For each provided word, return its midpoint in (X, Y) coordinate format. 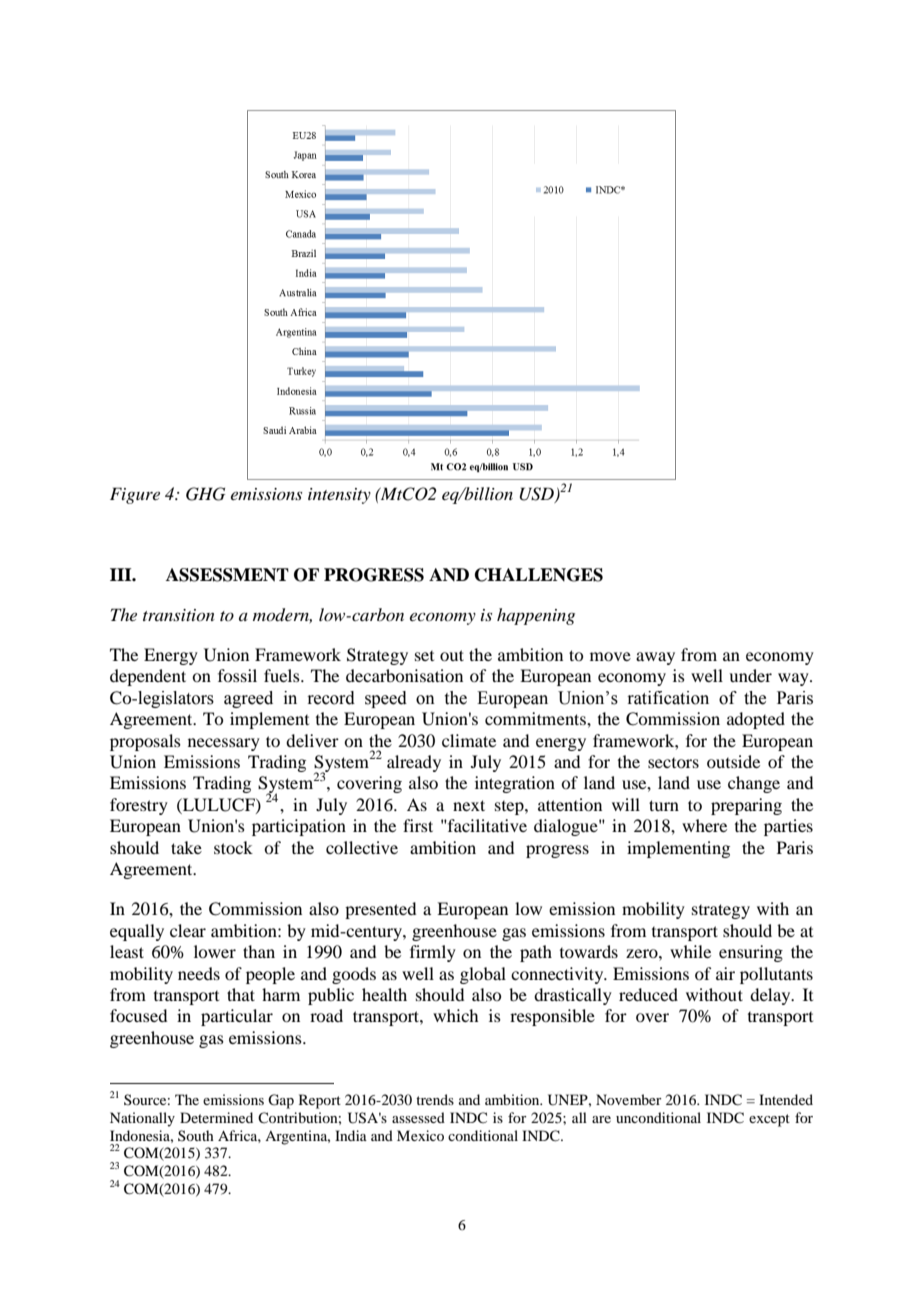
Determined (216, 1117)
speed (386, 699)
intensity (339, 496)
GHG (205, 494)
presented (380, 910)
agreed (248, 699)
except (769, 1120)
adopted (756, 720)
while (690, 951)
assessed (418, 1117)
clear (188, 930)
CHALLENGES (539, 575)
